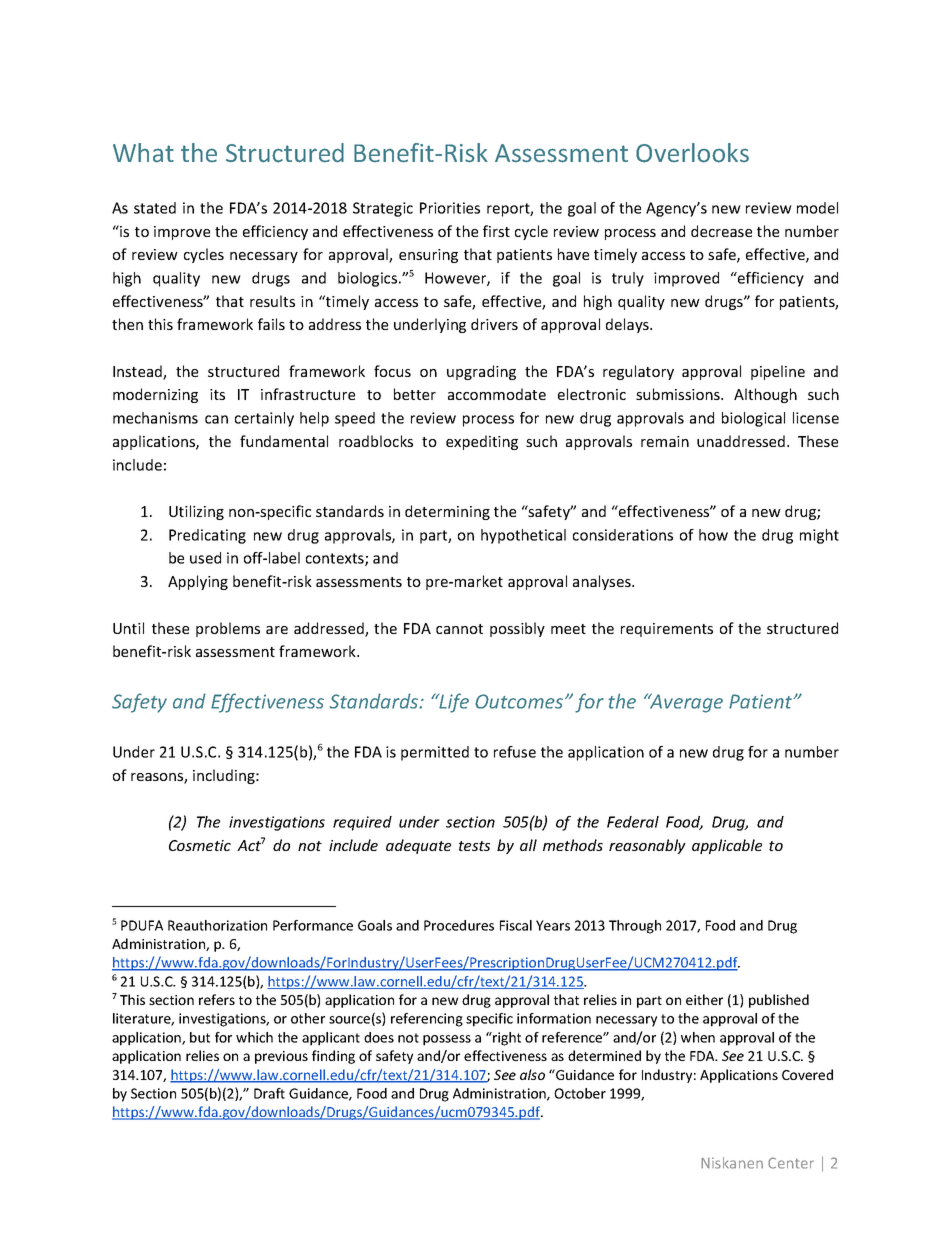 This screenshot has width=952, height=1233. What do you see at coordinates (791, 1163) in the screenshot?
I see `Center` at bounding box center [791, 1163].
